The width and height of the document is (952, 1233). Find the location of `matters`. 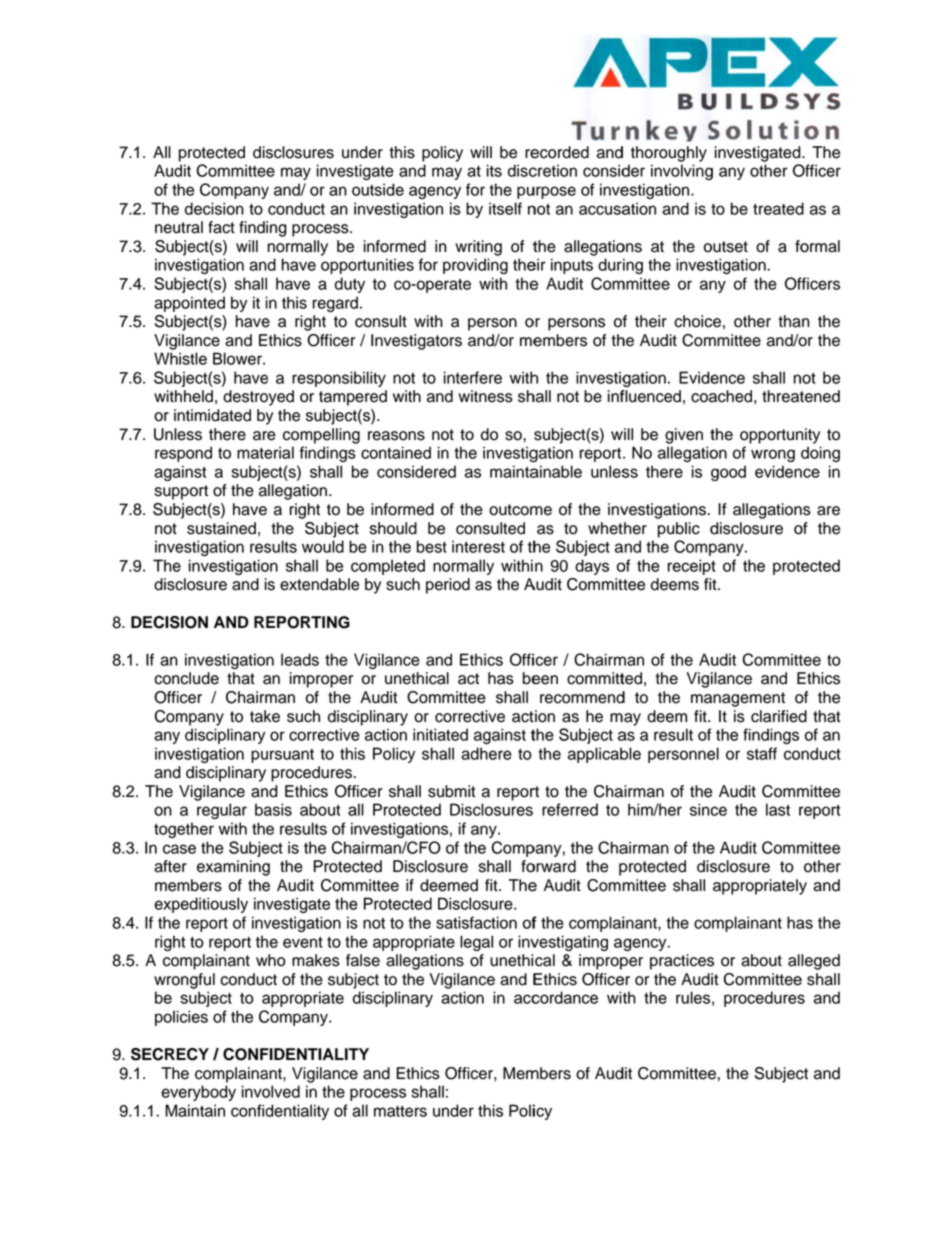

matters is located at coordinates (400, 1111).
